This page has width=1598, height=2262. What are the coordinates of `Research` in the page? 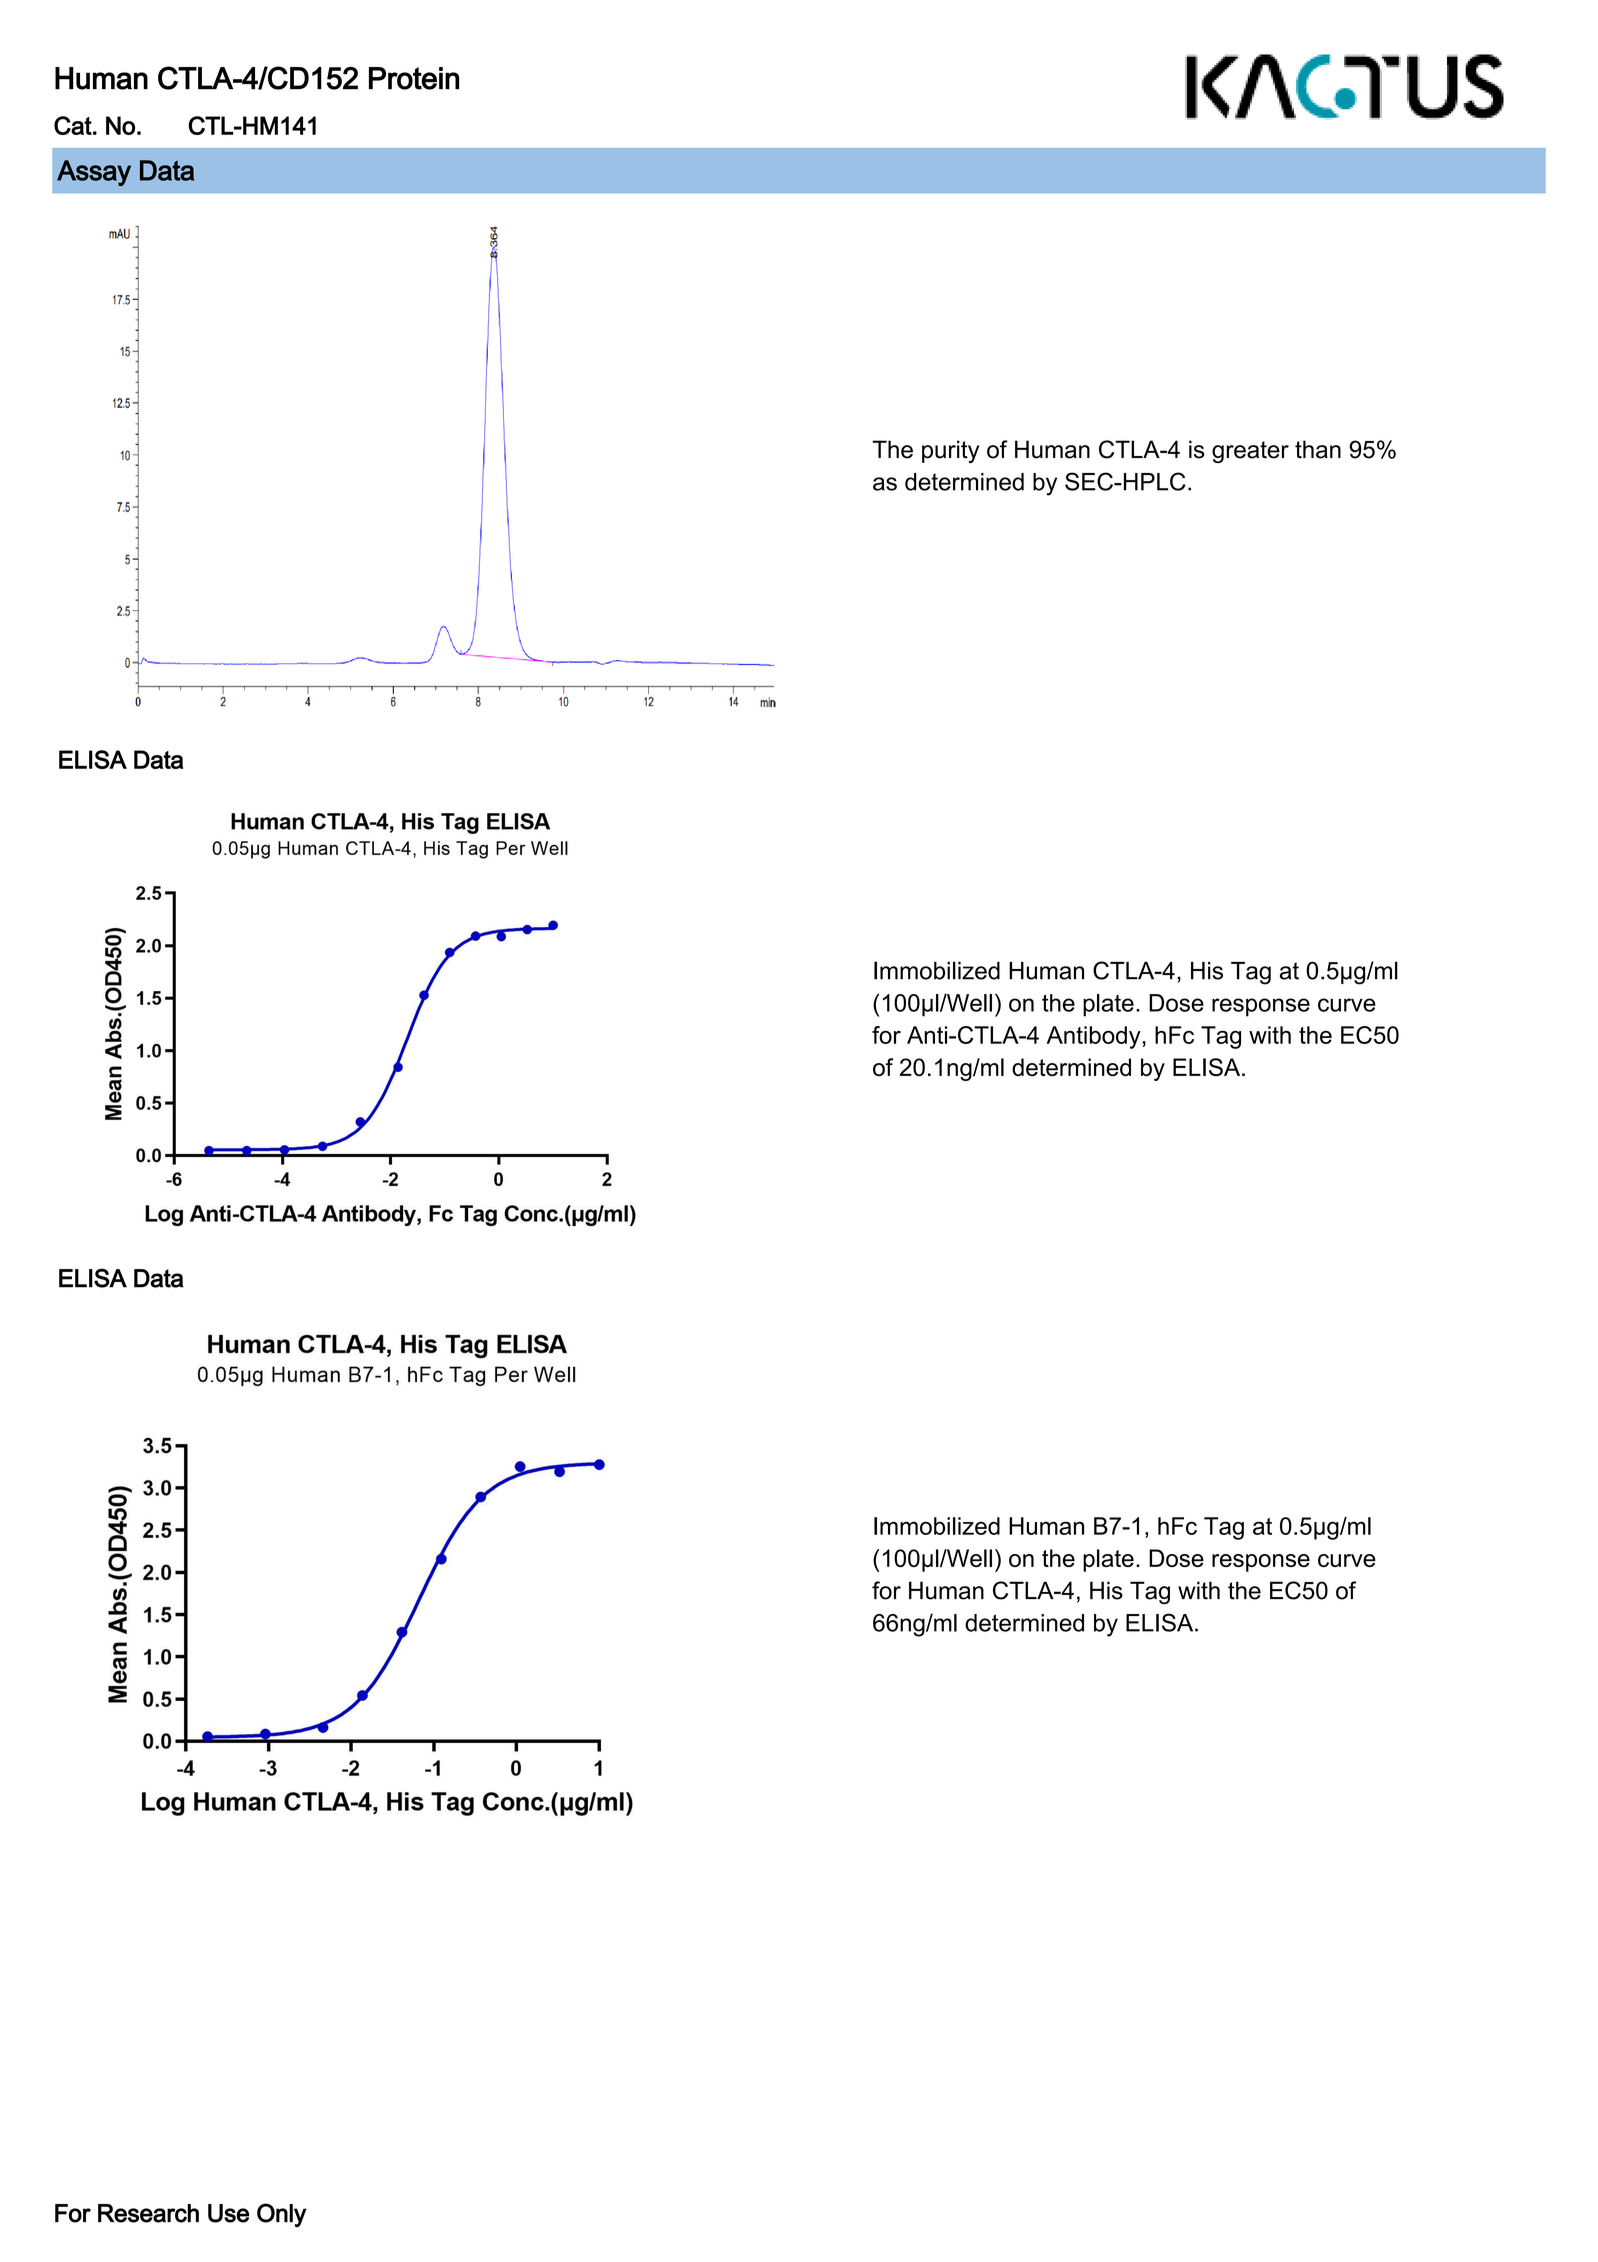 It's located at (148, 2213).
